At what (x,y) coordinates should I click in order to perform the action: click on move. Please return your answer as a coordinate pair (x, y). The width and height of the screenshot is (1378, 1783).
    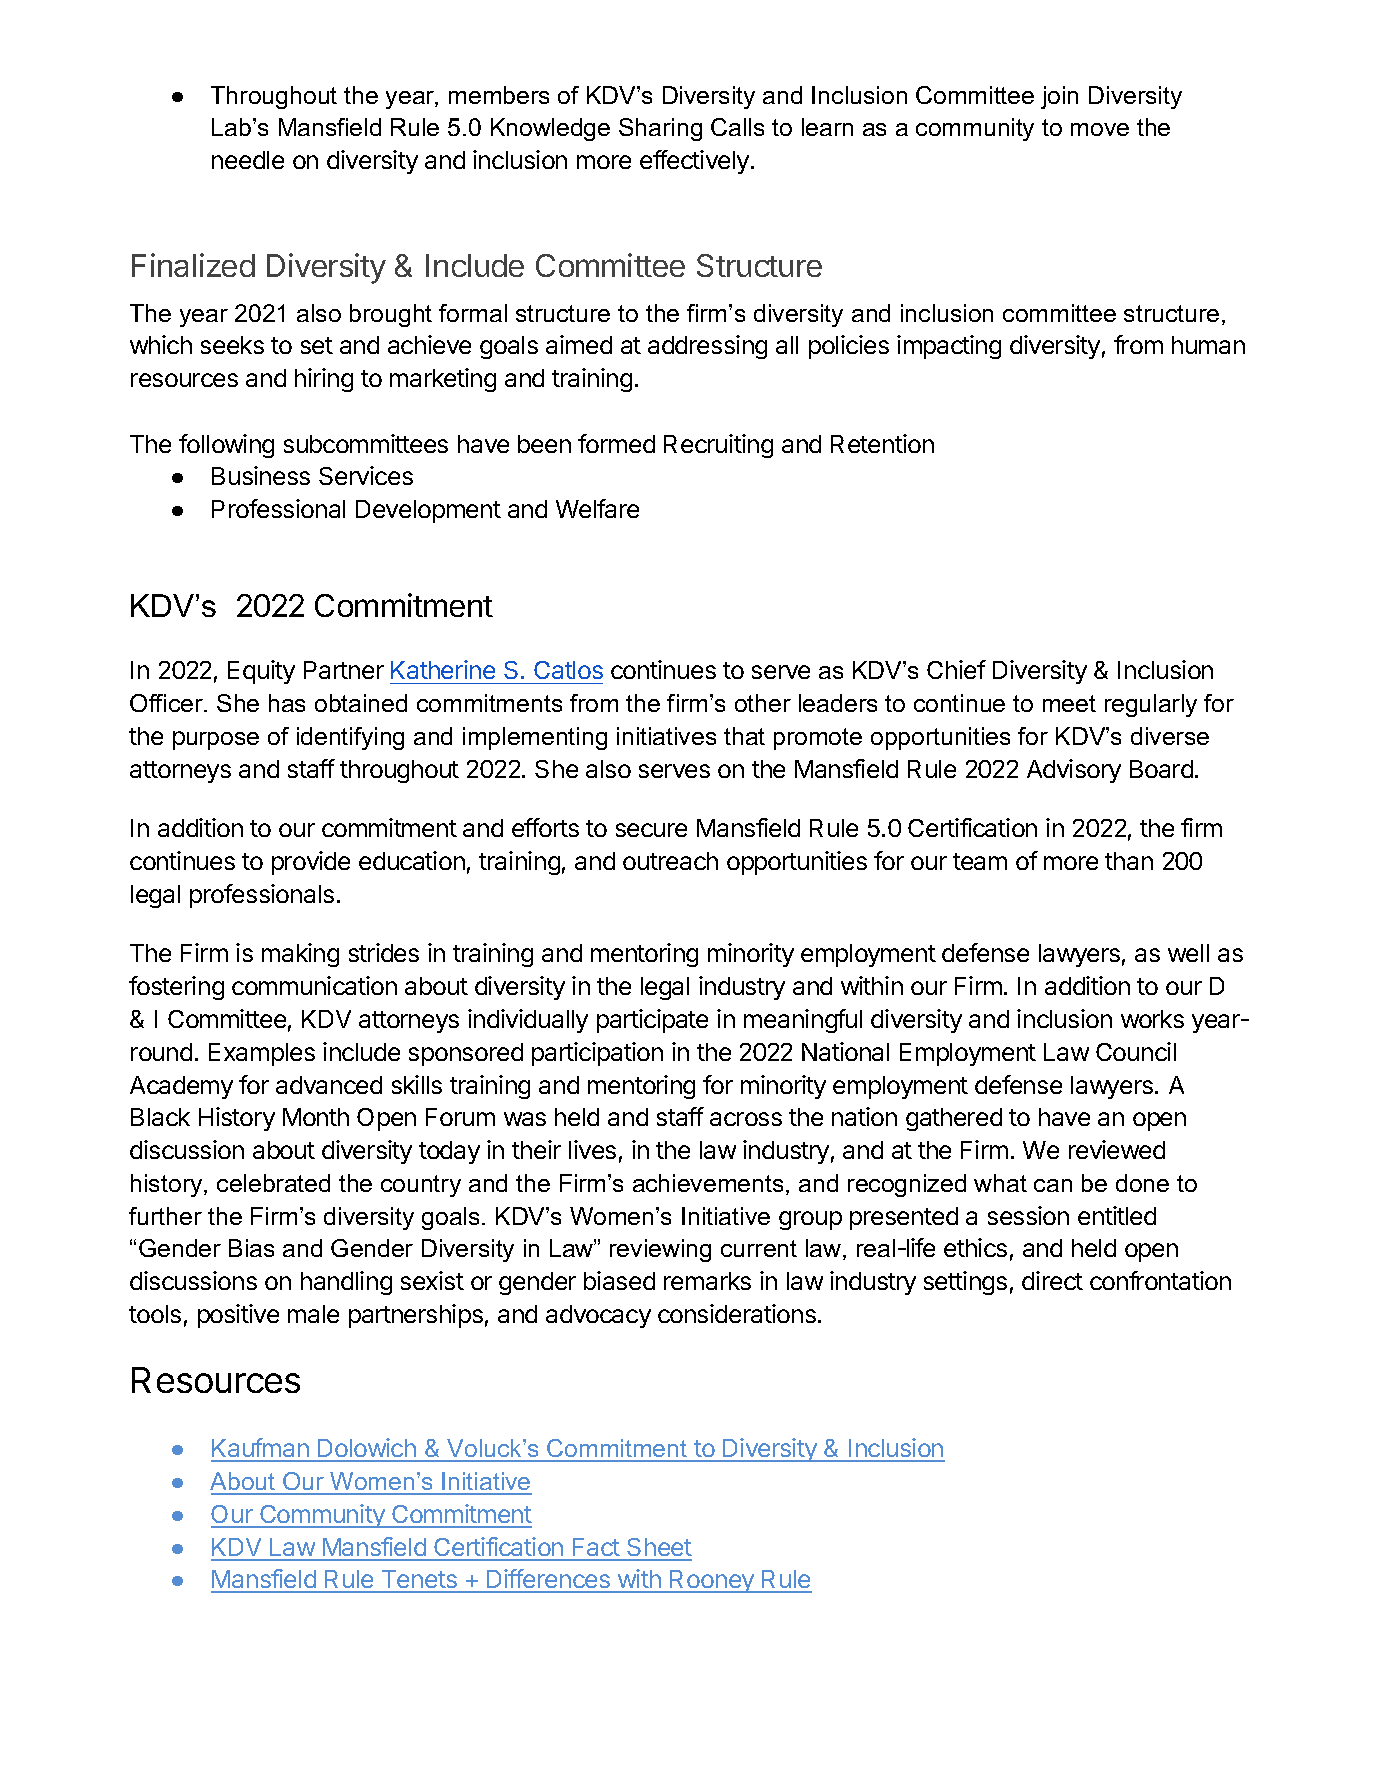
    Looking at the image, I should click on (1100, 129).
